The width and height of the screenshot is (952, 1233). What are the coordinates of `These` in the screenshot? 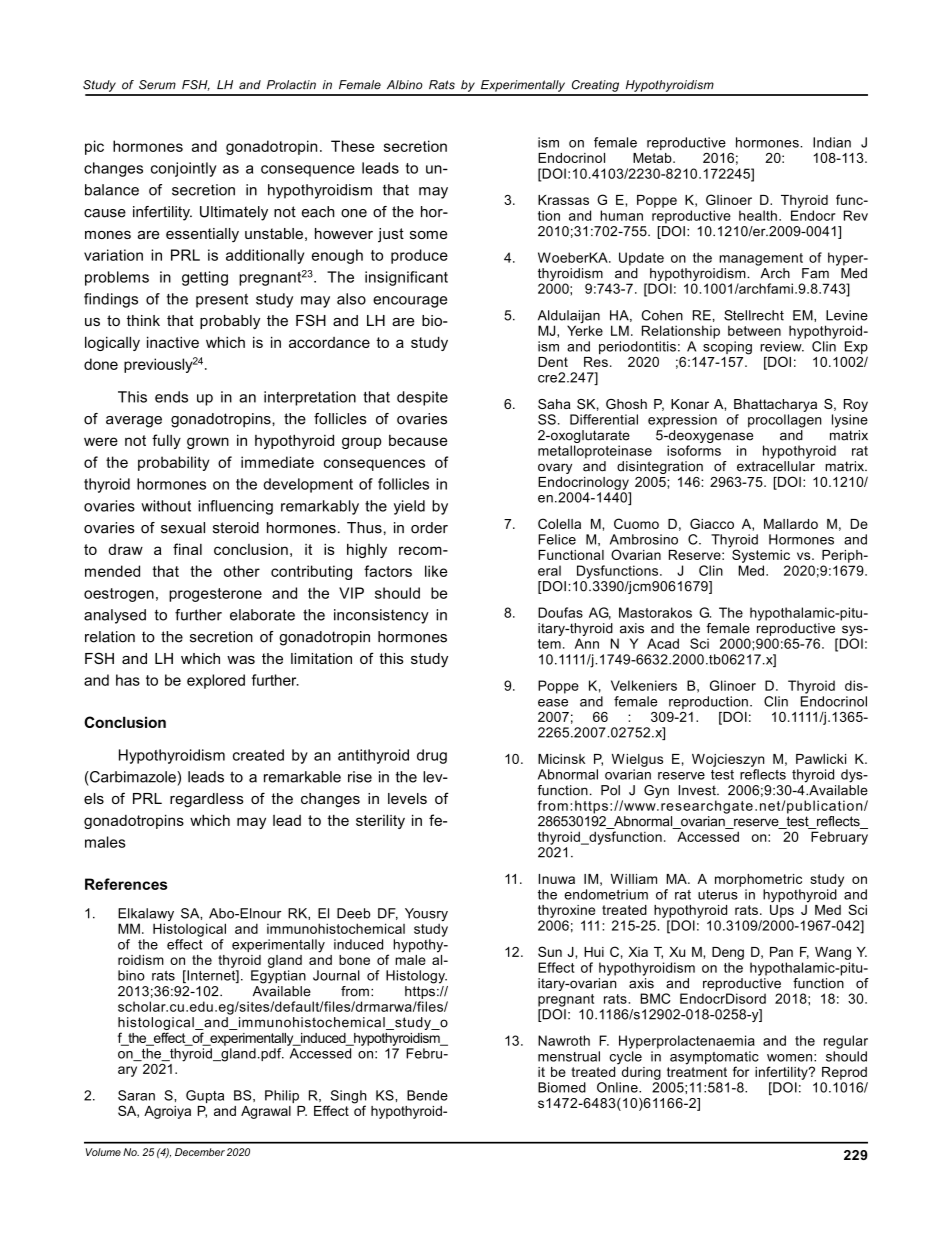 It's located at (352, 146).
